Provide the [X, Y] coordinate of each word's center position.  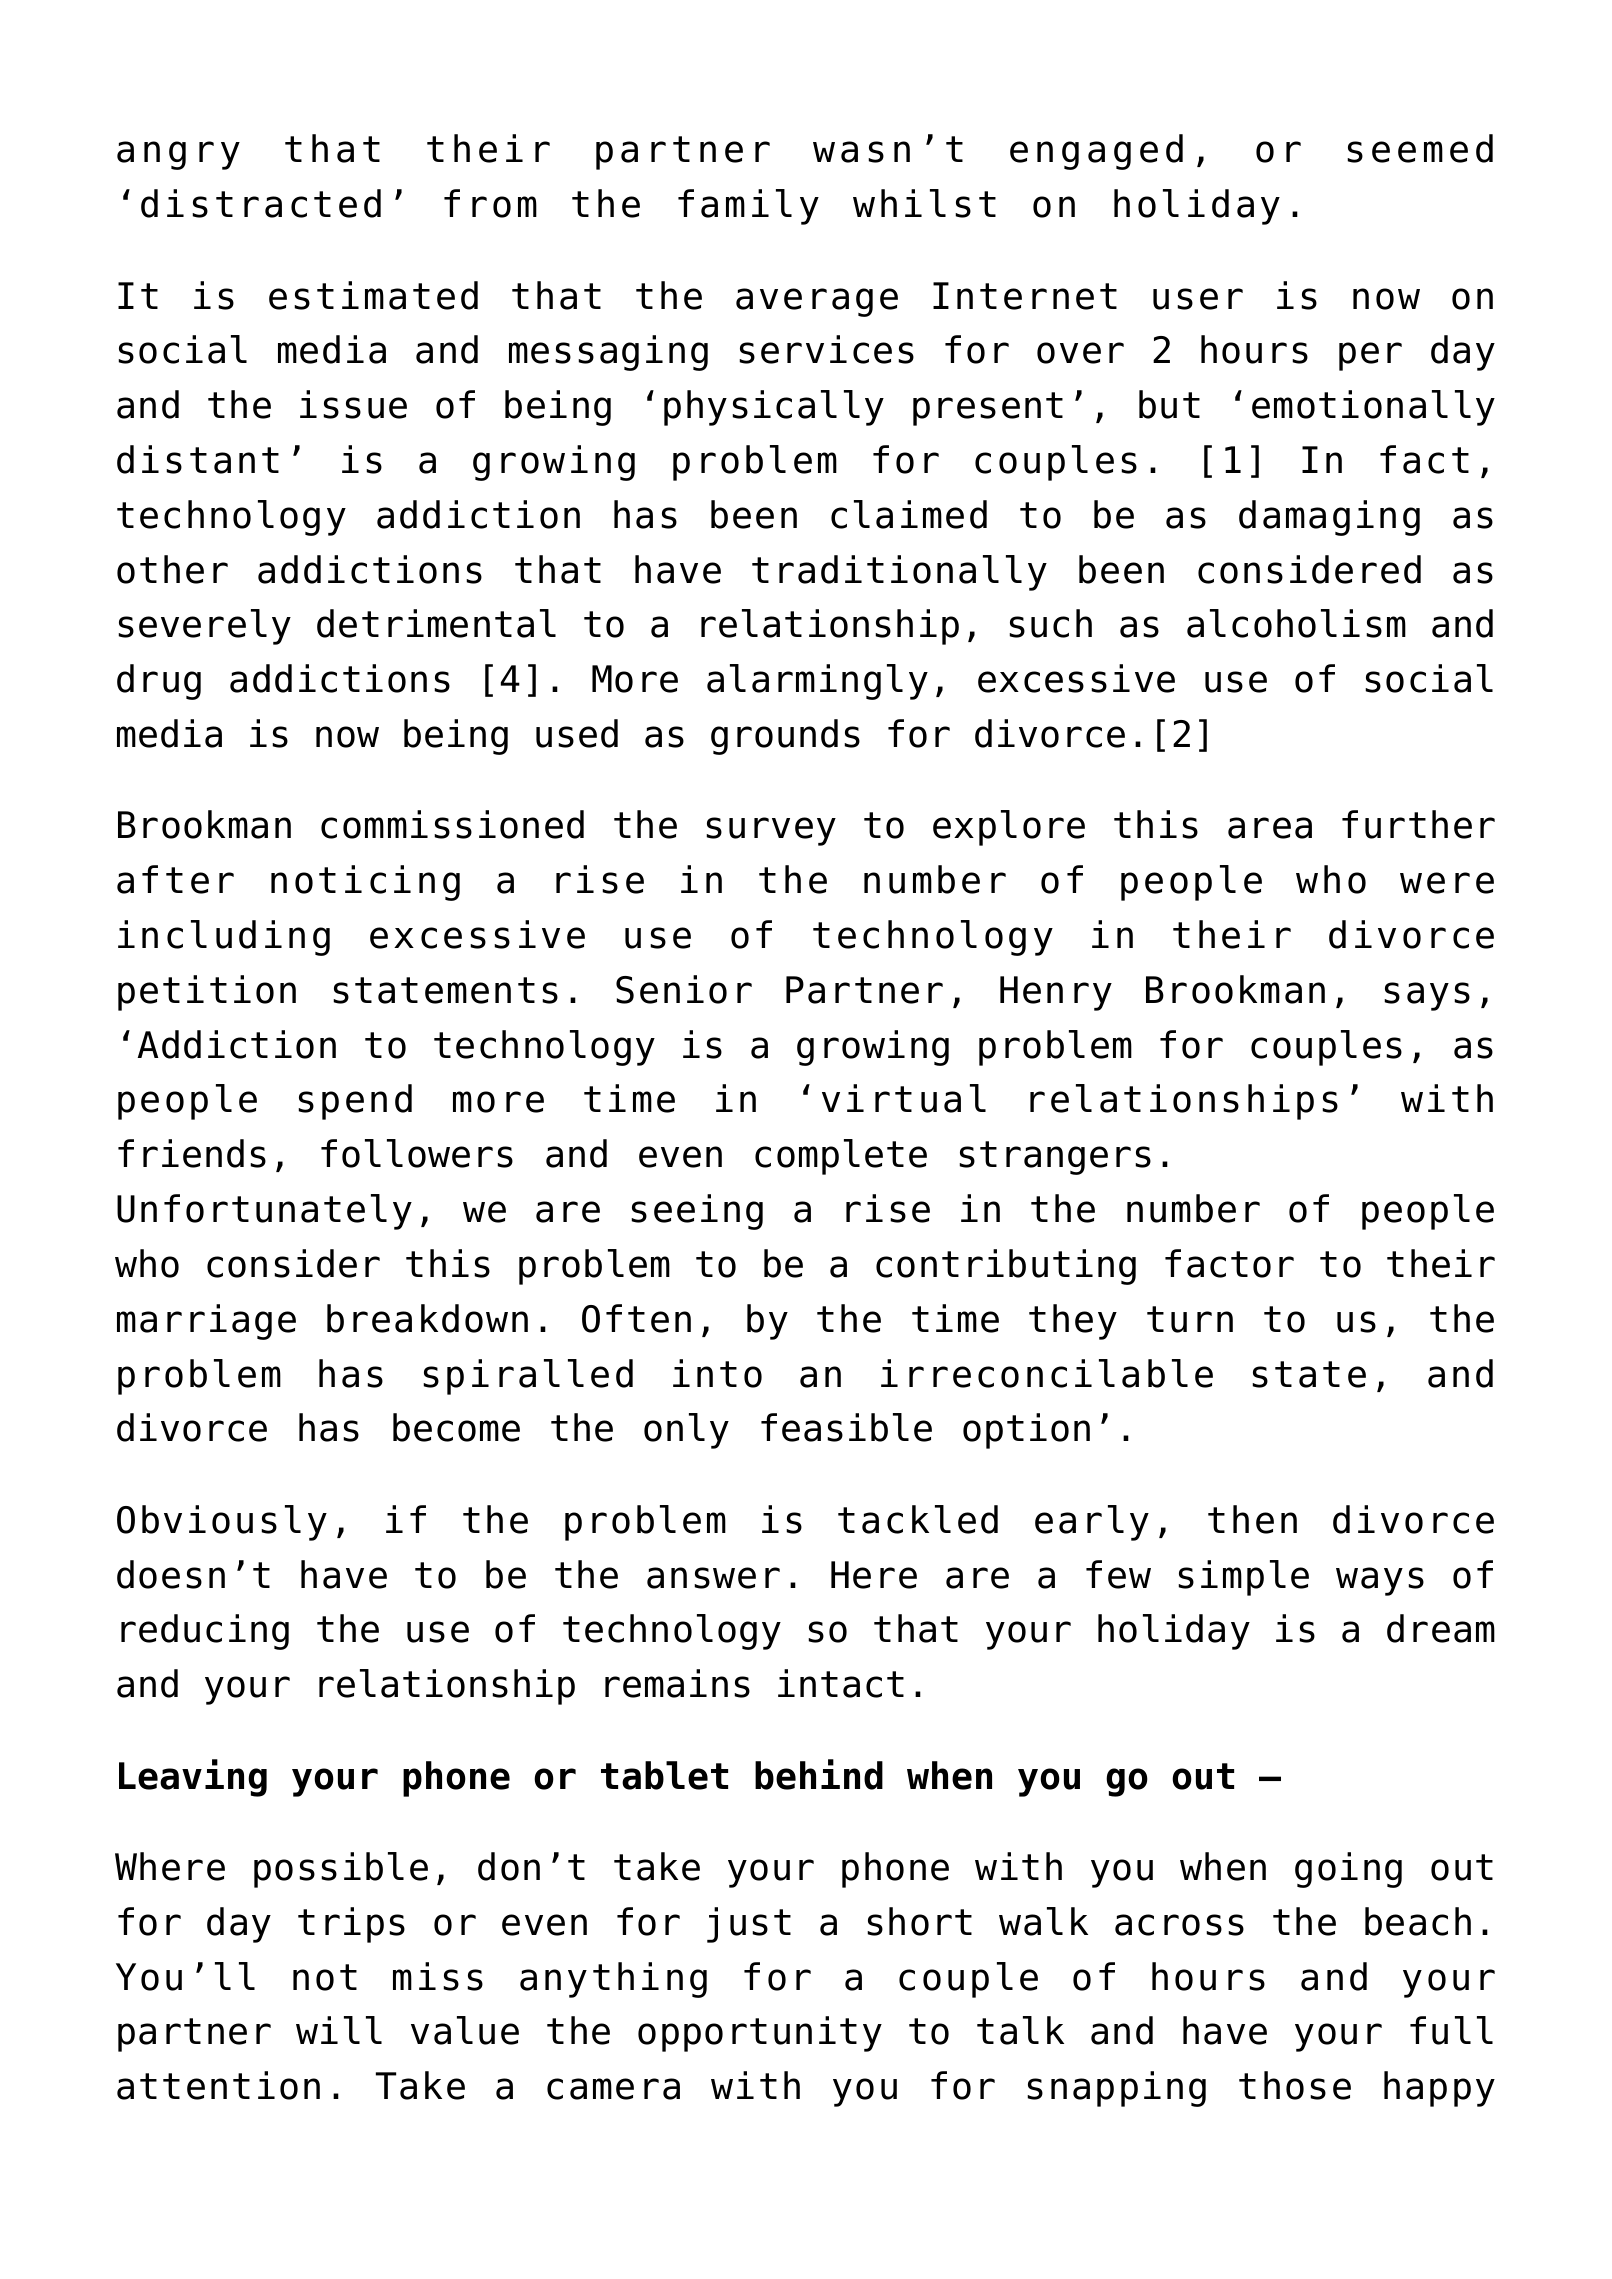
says [1427, 996]
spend [355, 1102]
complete [841, 1157]
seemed [1420, 148]
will [339, 2030]
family [748, 207]
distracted [261, 203]
